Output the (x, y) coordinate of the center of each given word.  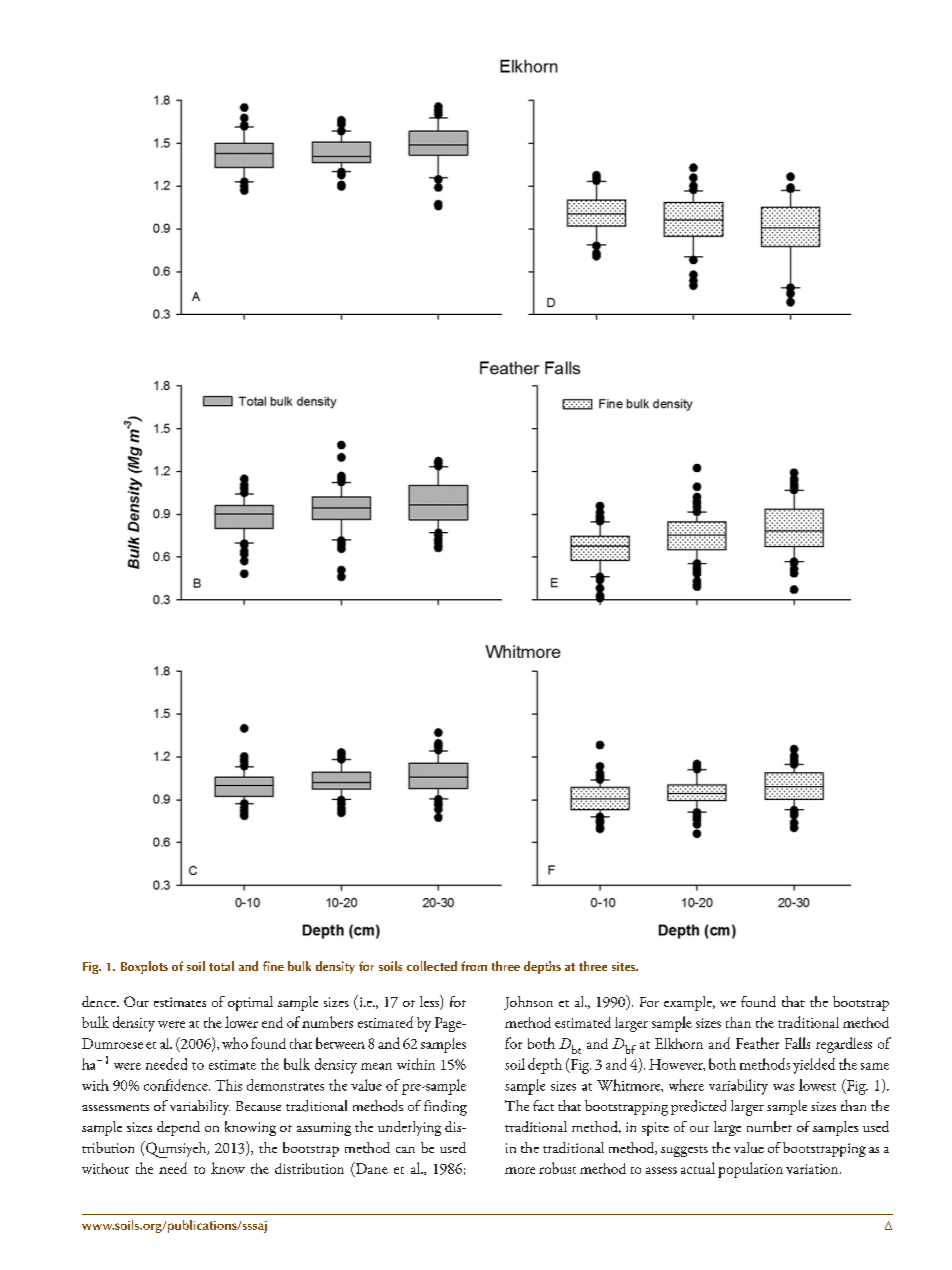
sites (625, 966)
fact (543, 1105)
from (474, 966)
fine (273, 966)
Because (258, 1106)
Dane (370, 1169)
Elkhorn (679, 1043)
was (783, 1087)
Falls (797, 1043)
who (235, 1043)
